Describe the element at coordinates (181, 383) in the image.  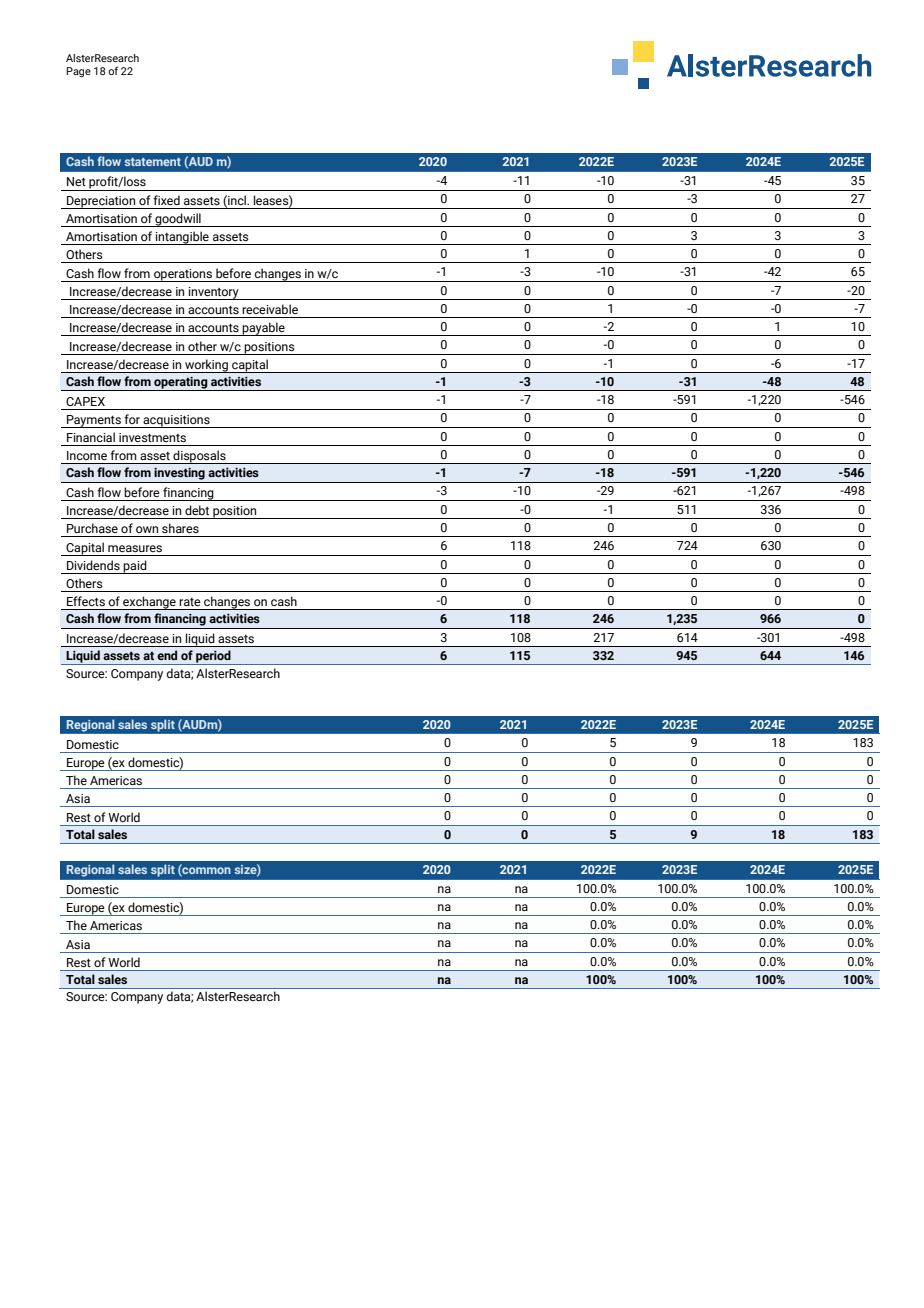
I see `operating` at that location.
